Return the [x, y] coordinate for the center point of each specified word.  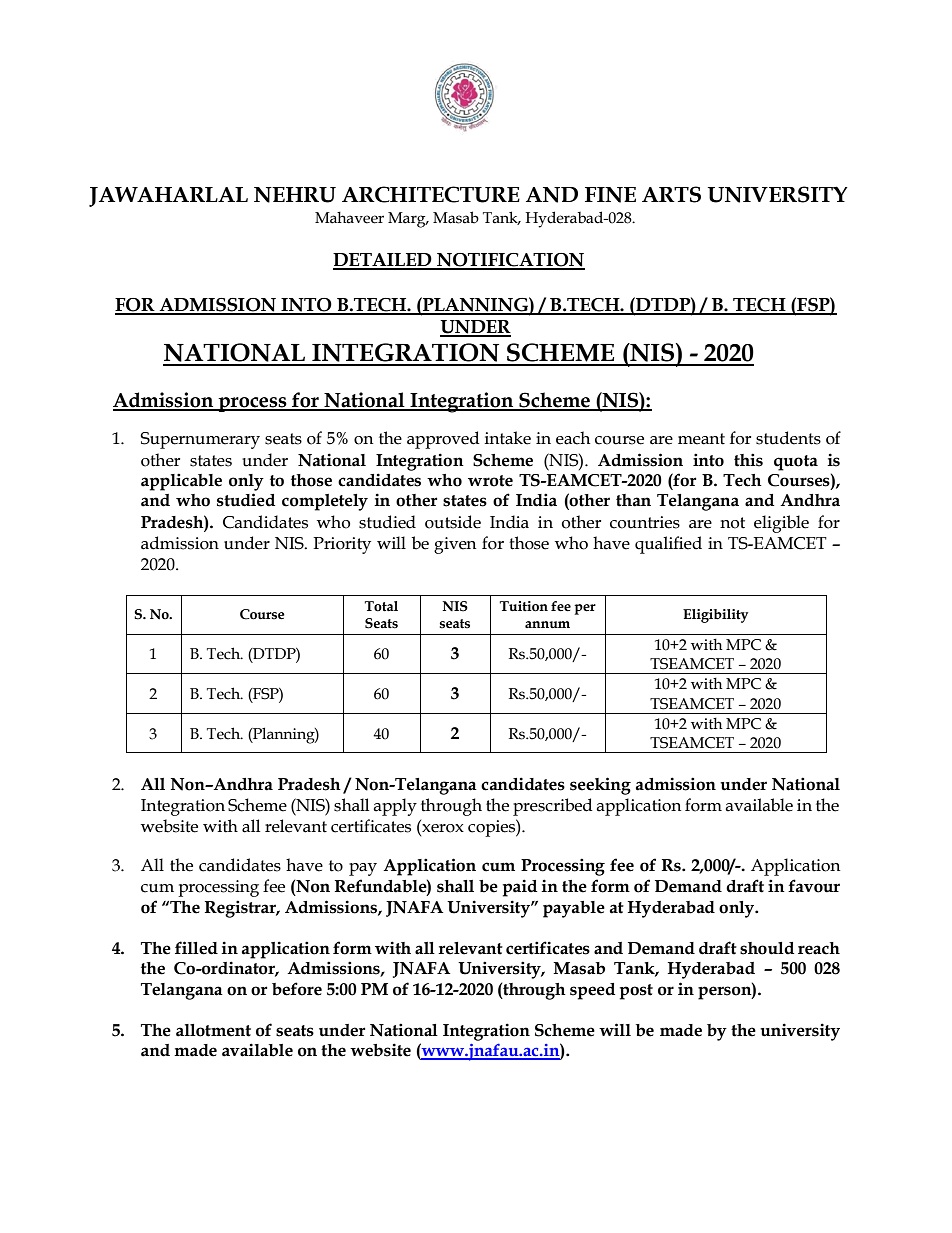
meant [701, 439]
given [455, 545]
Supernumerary [200, 440]
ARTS [671, 194]
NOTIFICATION [510, 261]
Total [381, 606]
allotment [213, 1030]
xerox [442, 829]
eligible [781, 524]
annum [547, 624]
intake [508, 438]
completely [325, 502]
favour [814, 886]
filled [196, 948]
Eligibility [715, 616]
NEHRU [295, 195]
